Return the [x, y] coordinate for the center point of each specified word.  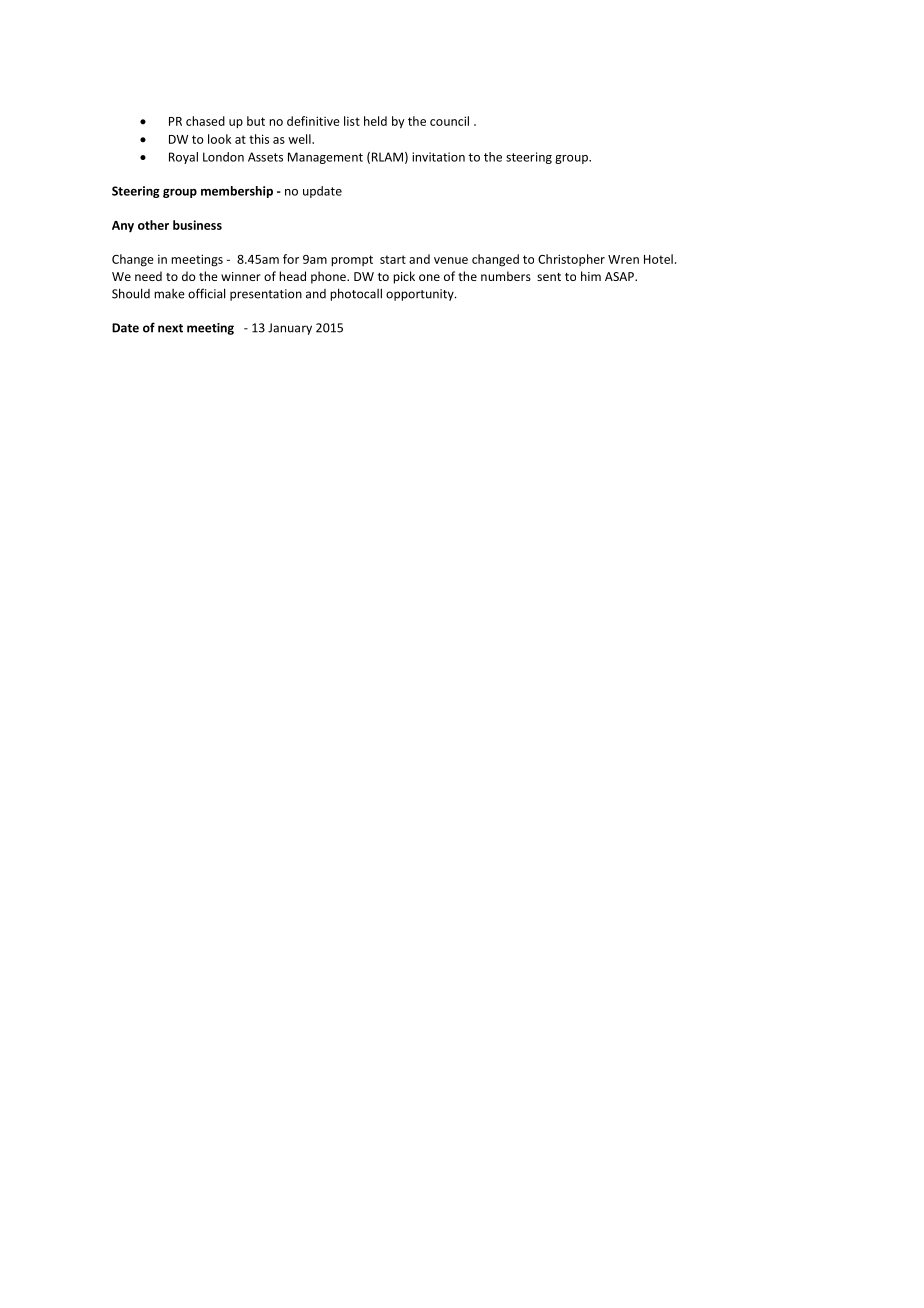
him [591, 276]
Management [325, 158]
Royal [183, 158]
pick [404, 277]
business [197, 225]
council [449, 121]
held [375, 121]
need [148, 276]
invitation [438, 157]
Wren [623, 259]
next [170, 328]
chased [205, 121]
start [393, 259]
